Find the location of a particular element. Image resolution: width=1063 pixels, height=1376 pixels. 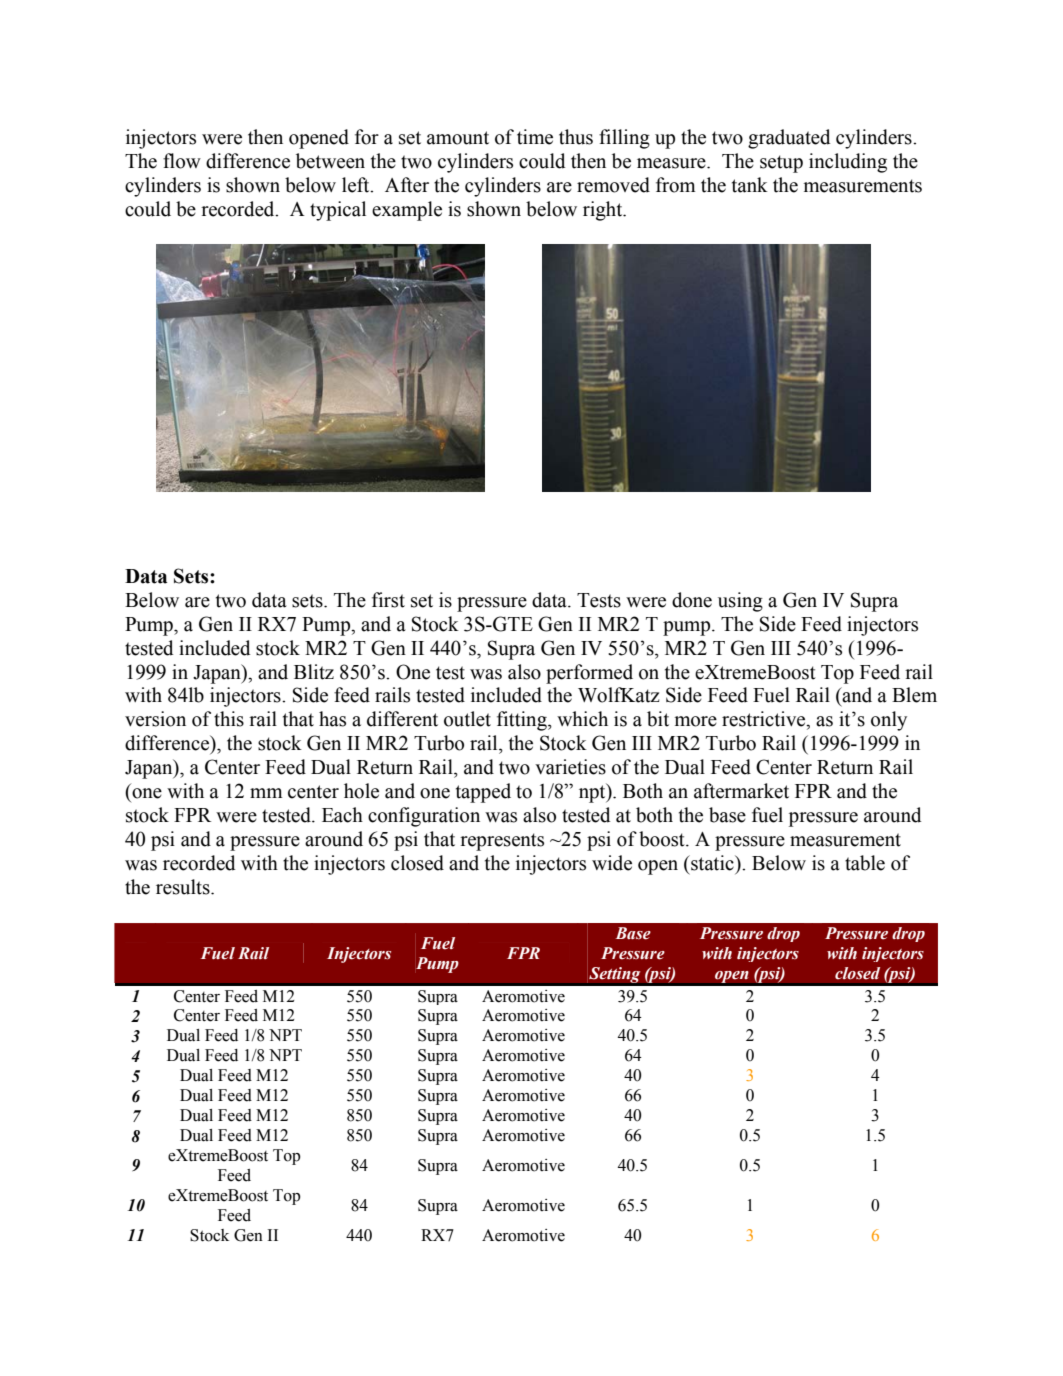

setup is located at coordinates (781, 164).
